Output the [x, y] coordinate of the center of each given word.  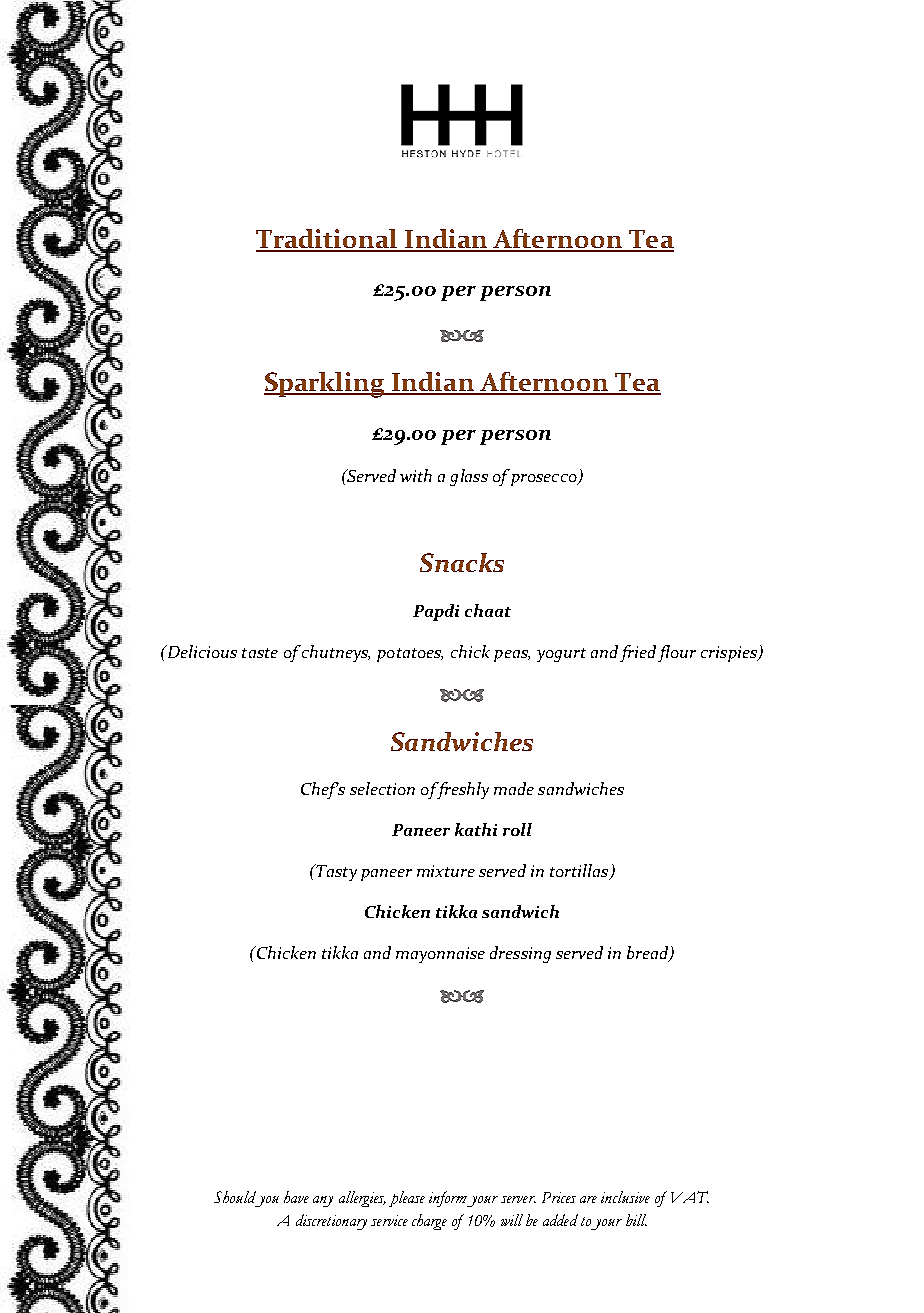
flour [677, 653]
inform [448, 1199]
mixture [446, 871]
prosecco [545, 480]
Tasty [335, 872]
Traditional [328, 240]
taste [260, 653]
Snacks [462, 562]
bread [649, 953]
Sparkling [325, 385]
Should [235, 1197]
